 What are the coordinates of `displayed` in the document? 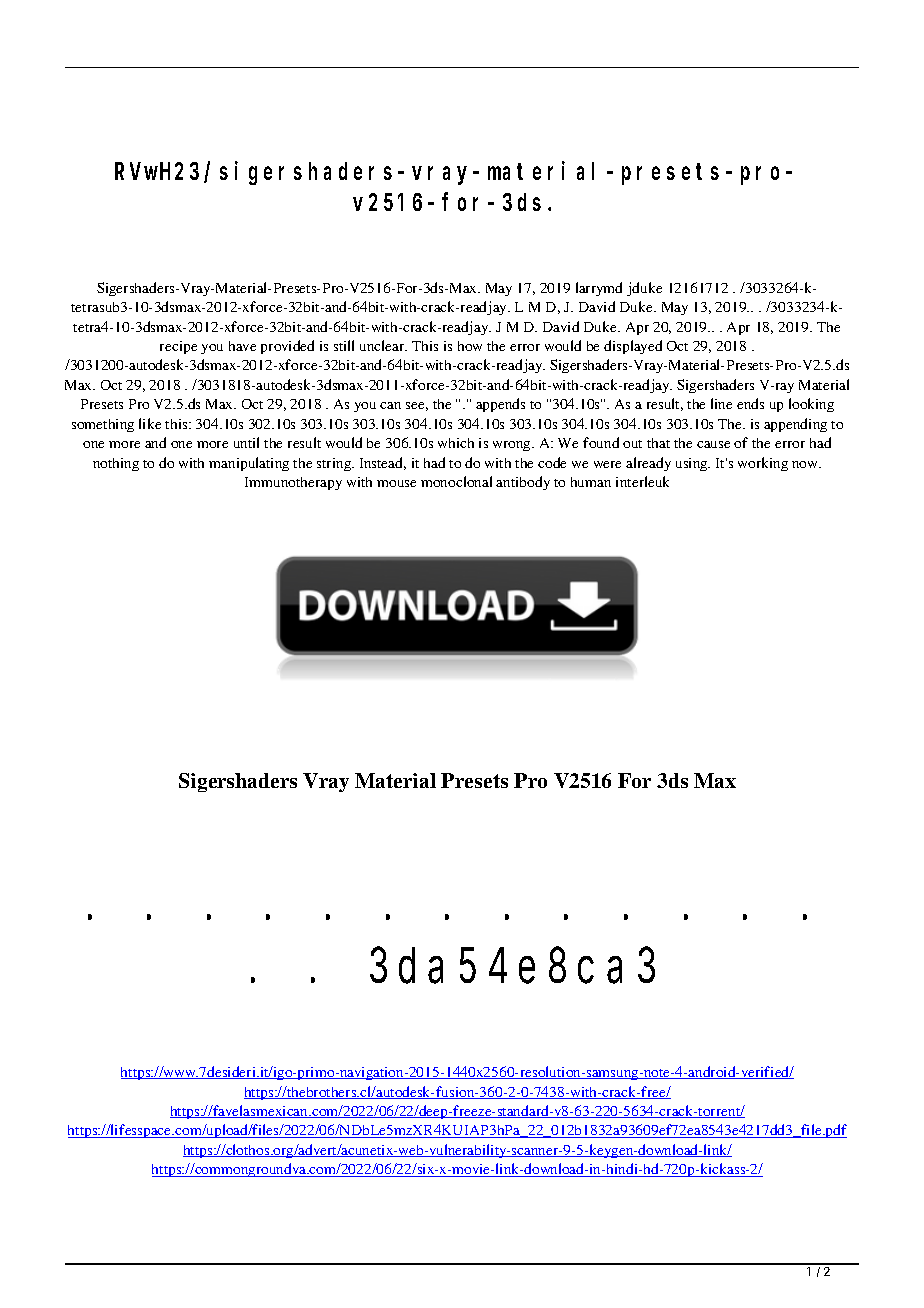 It's located at (633, 347).
